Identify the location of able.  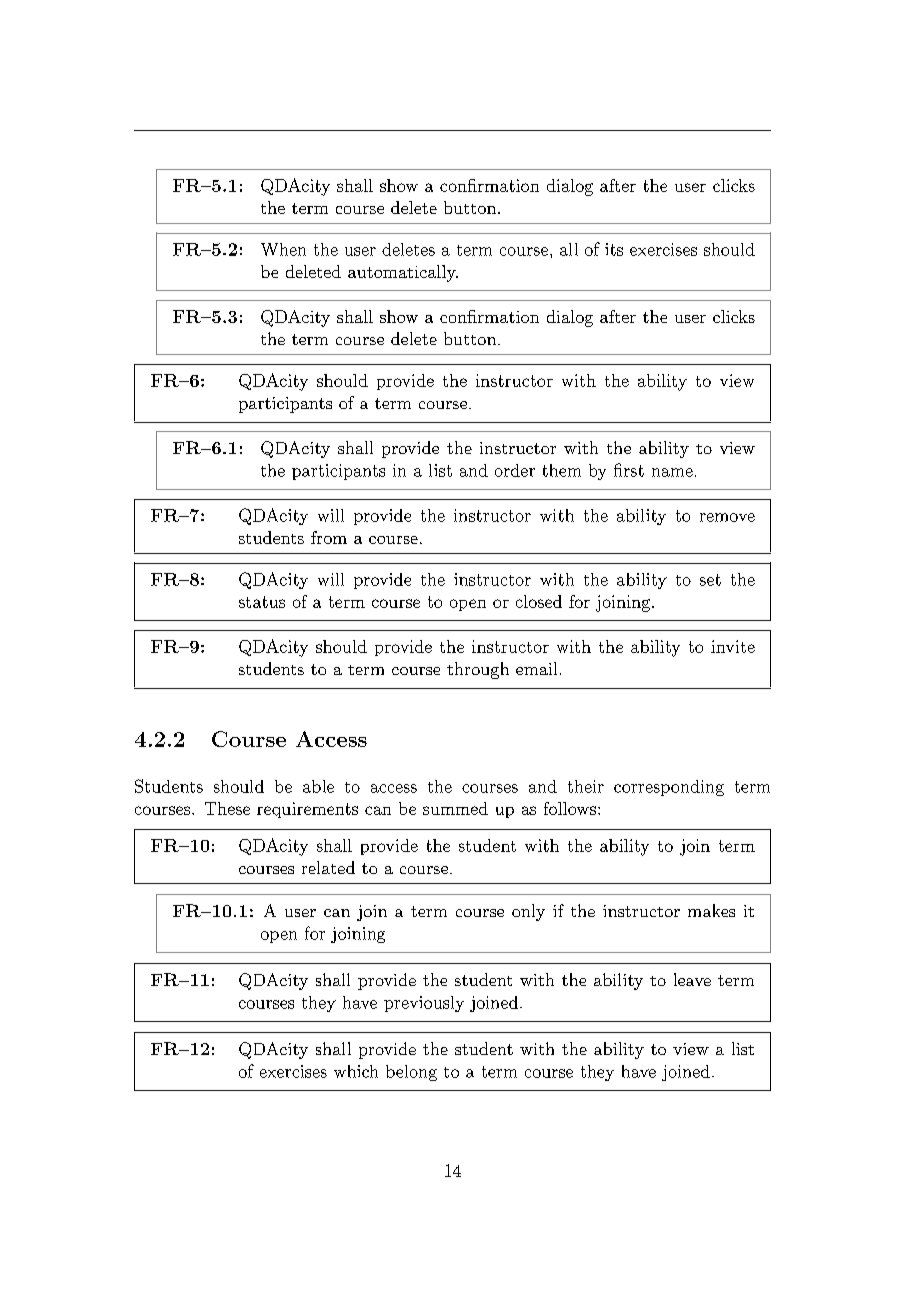
(318, 786).
